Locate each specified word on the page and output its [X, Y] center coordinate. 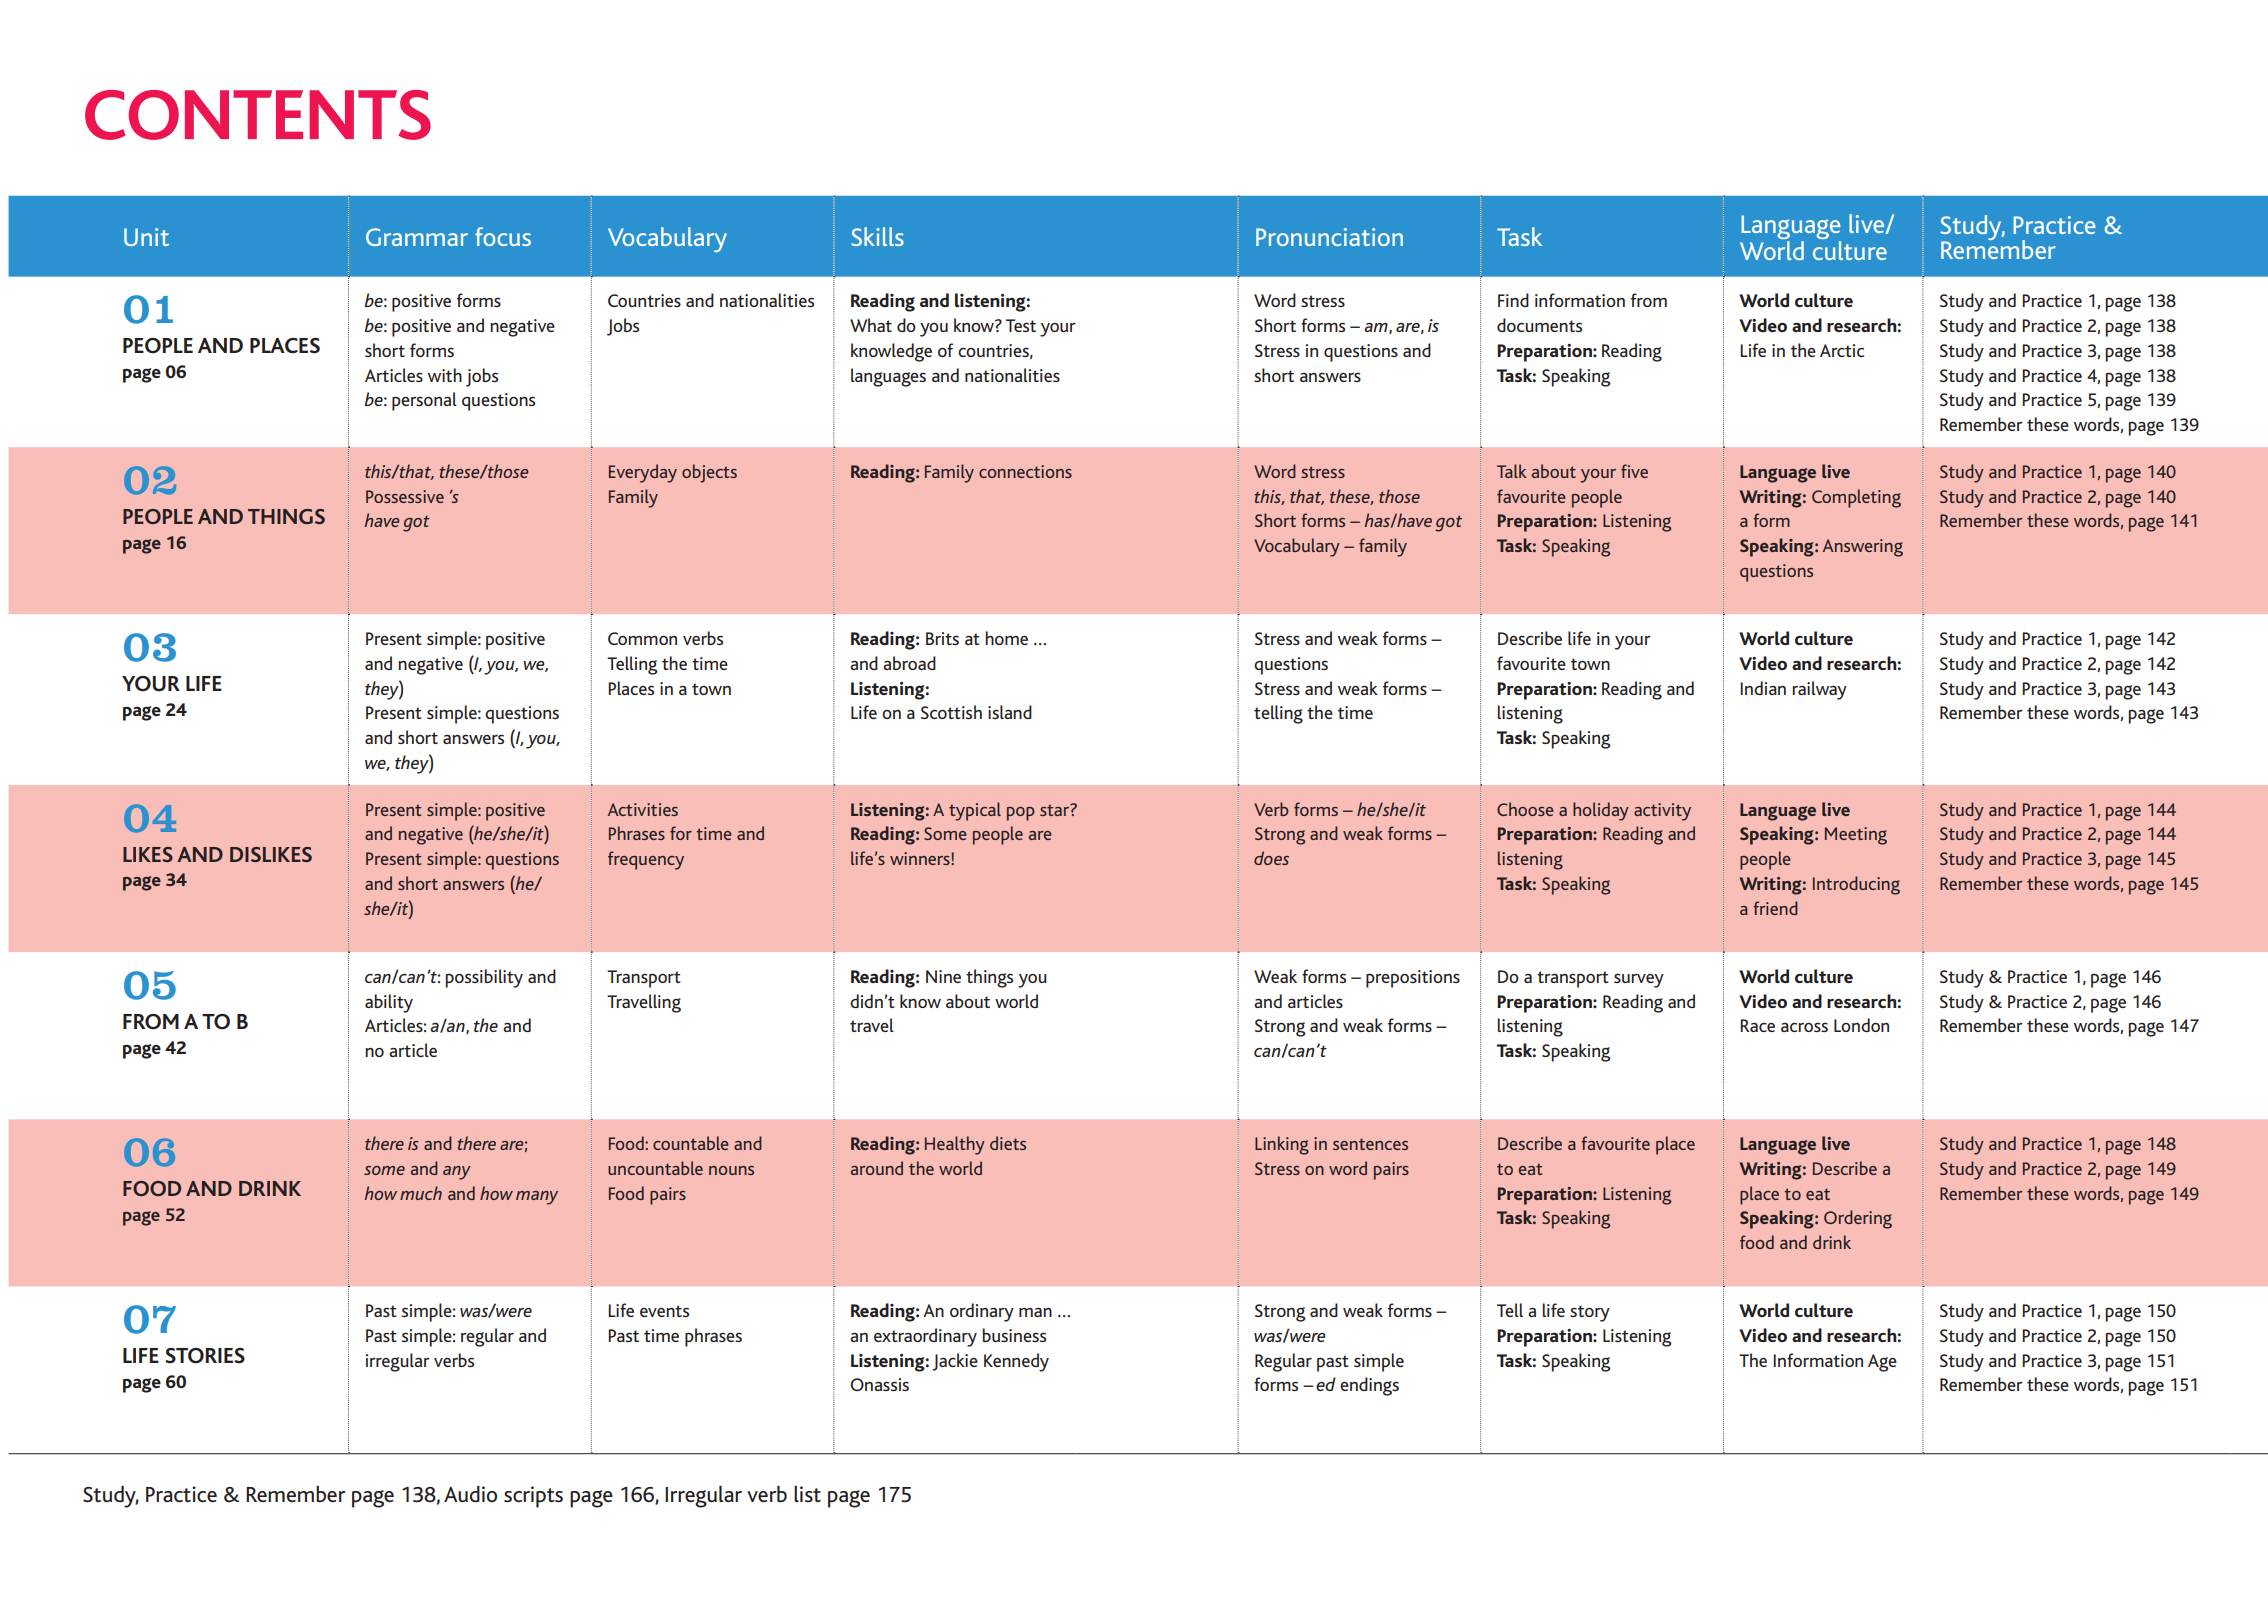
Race [1757, 1025]
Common [642, 638]
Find [1513, 300]
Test [1021, 325]
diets [1008, 1143]
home [1006, 638]
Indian [1763, 688]
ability [389, 1003]
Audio [470, 1494]
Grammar [417, 237]
